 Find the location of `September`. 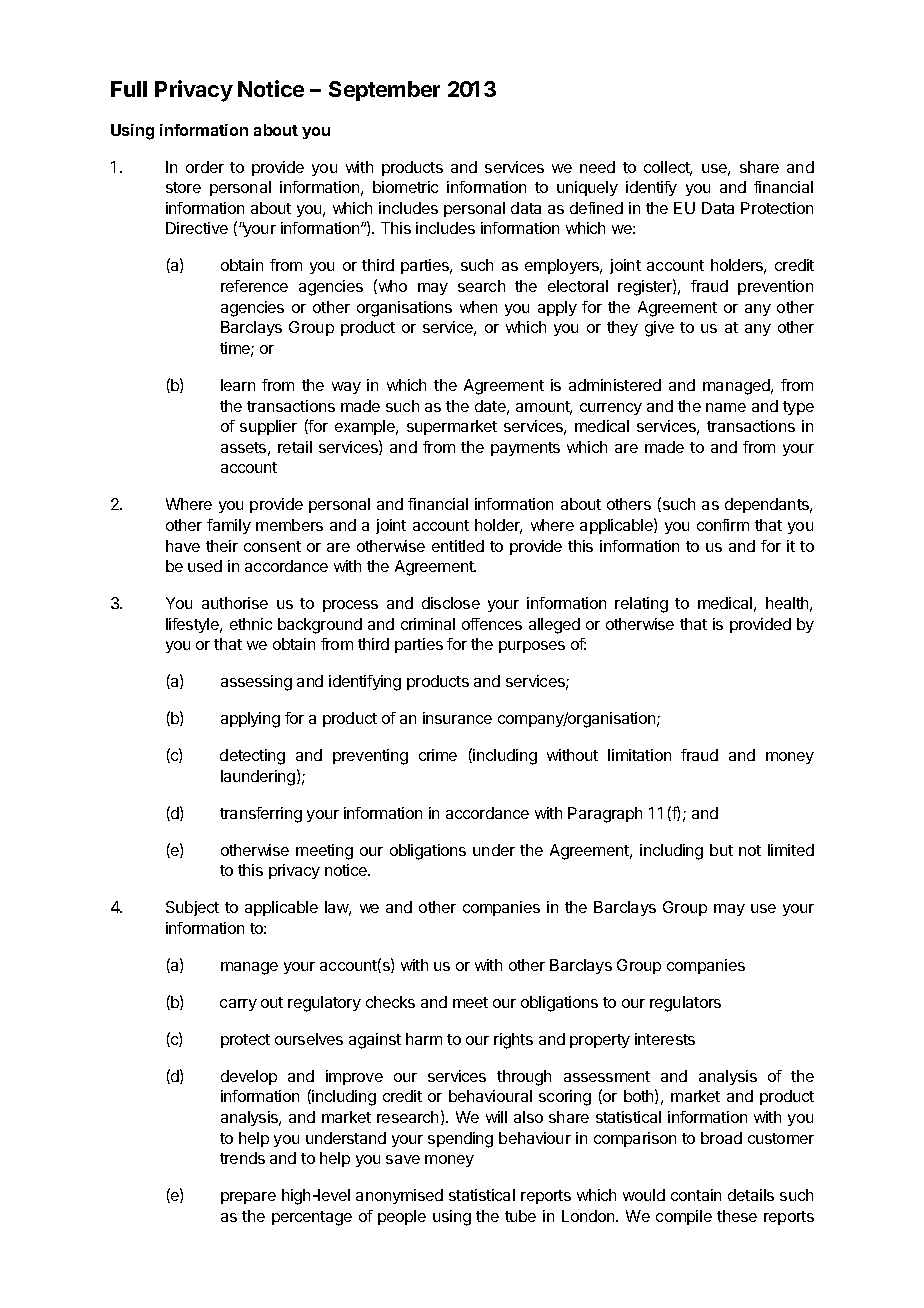

September is located at coordinates (384, 91).
